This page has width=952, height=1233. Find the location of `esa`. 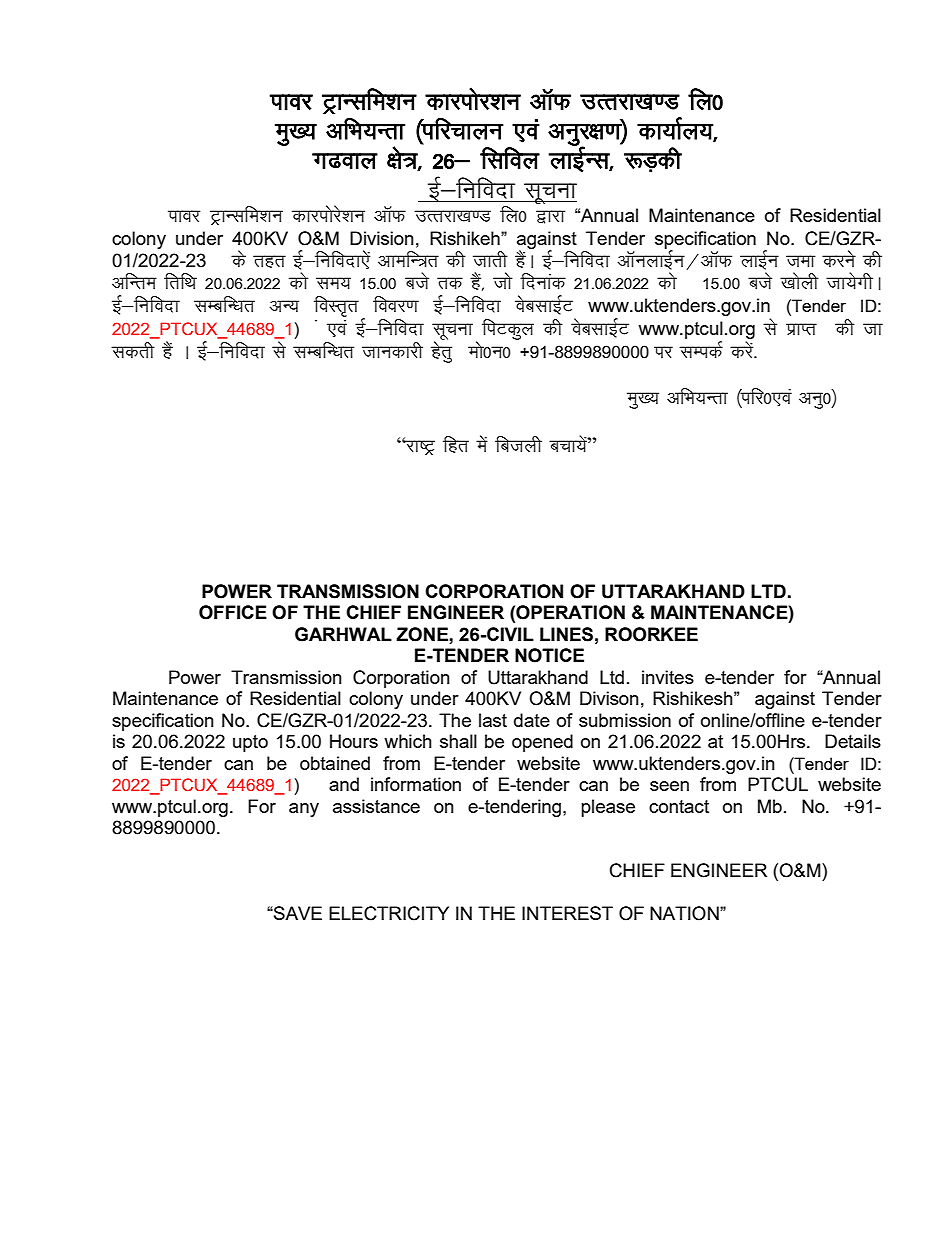

esa is located at coordinates (482, 443).
